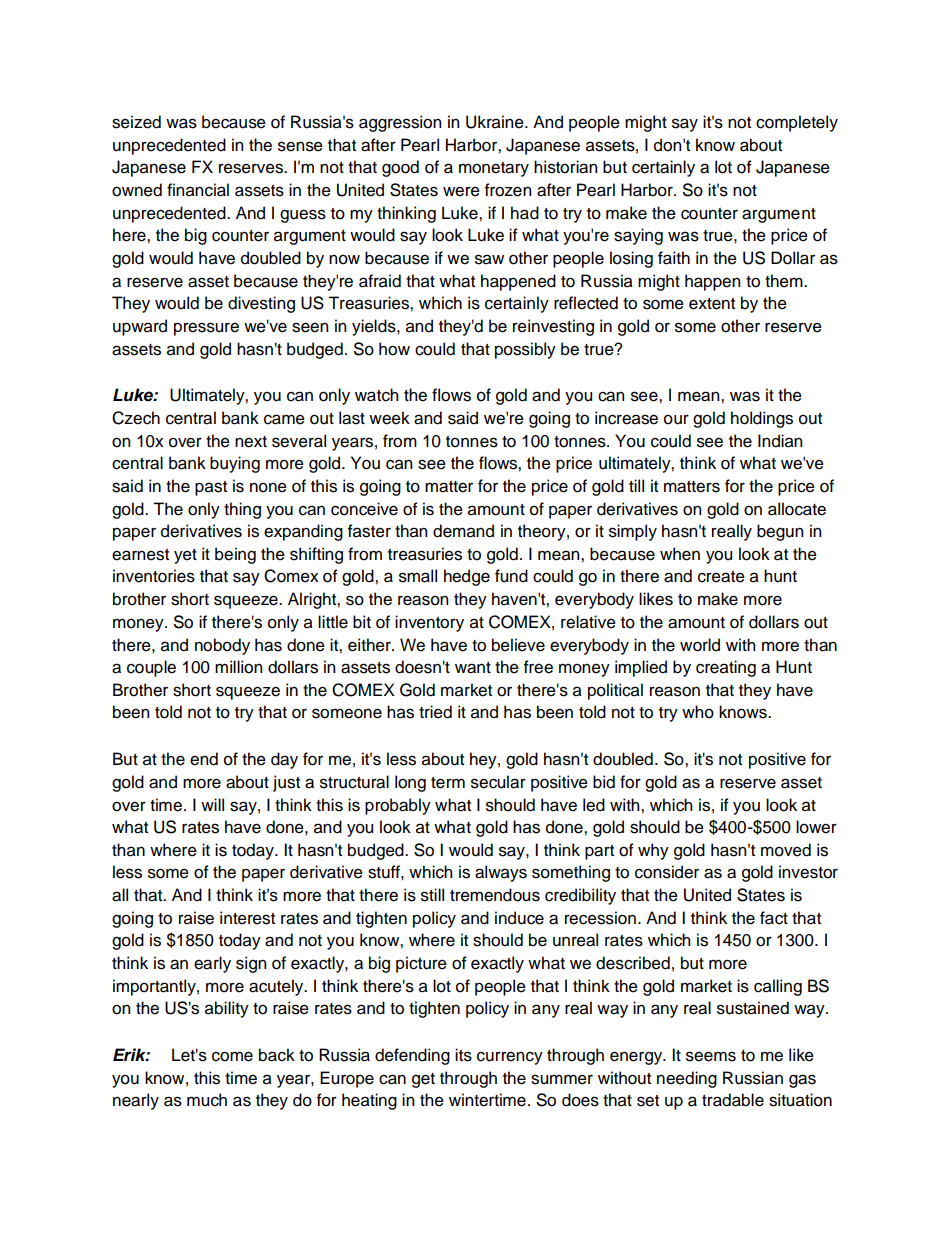  Describe the element at coordinates (501, 873) in the page. I see `always` at that location.
